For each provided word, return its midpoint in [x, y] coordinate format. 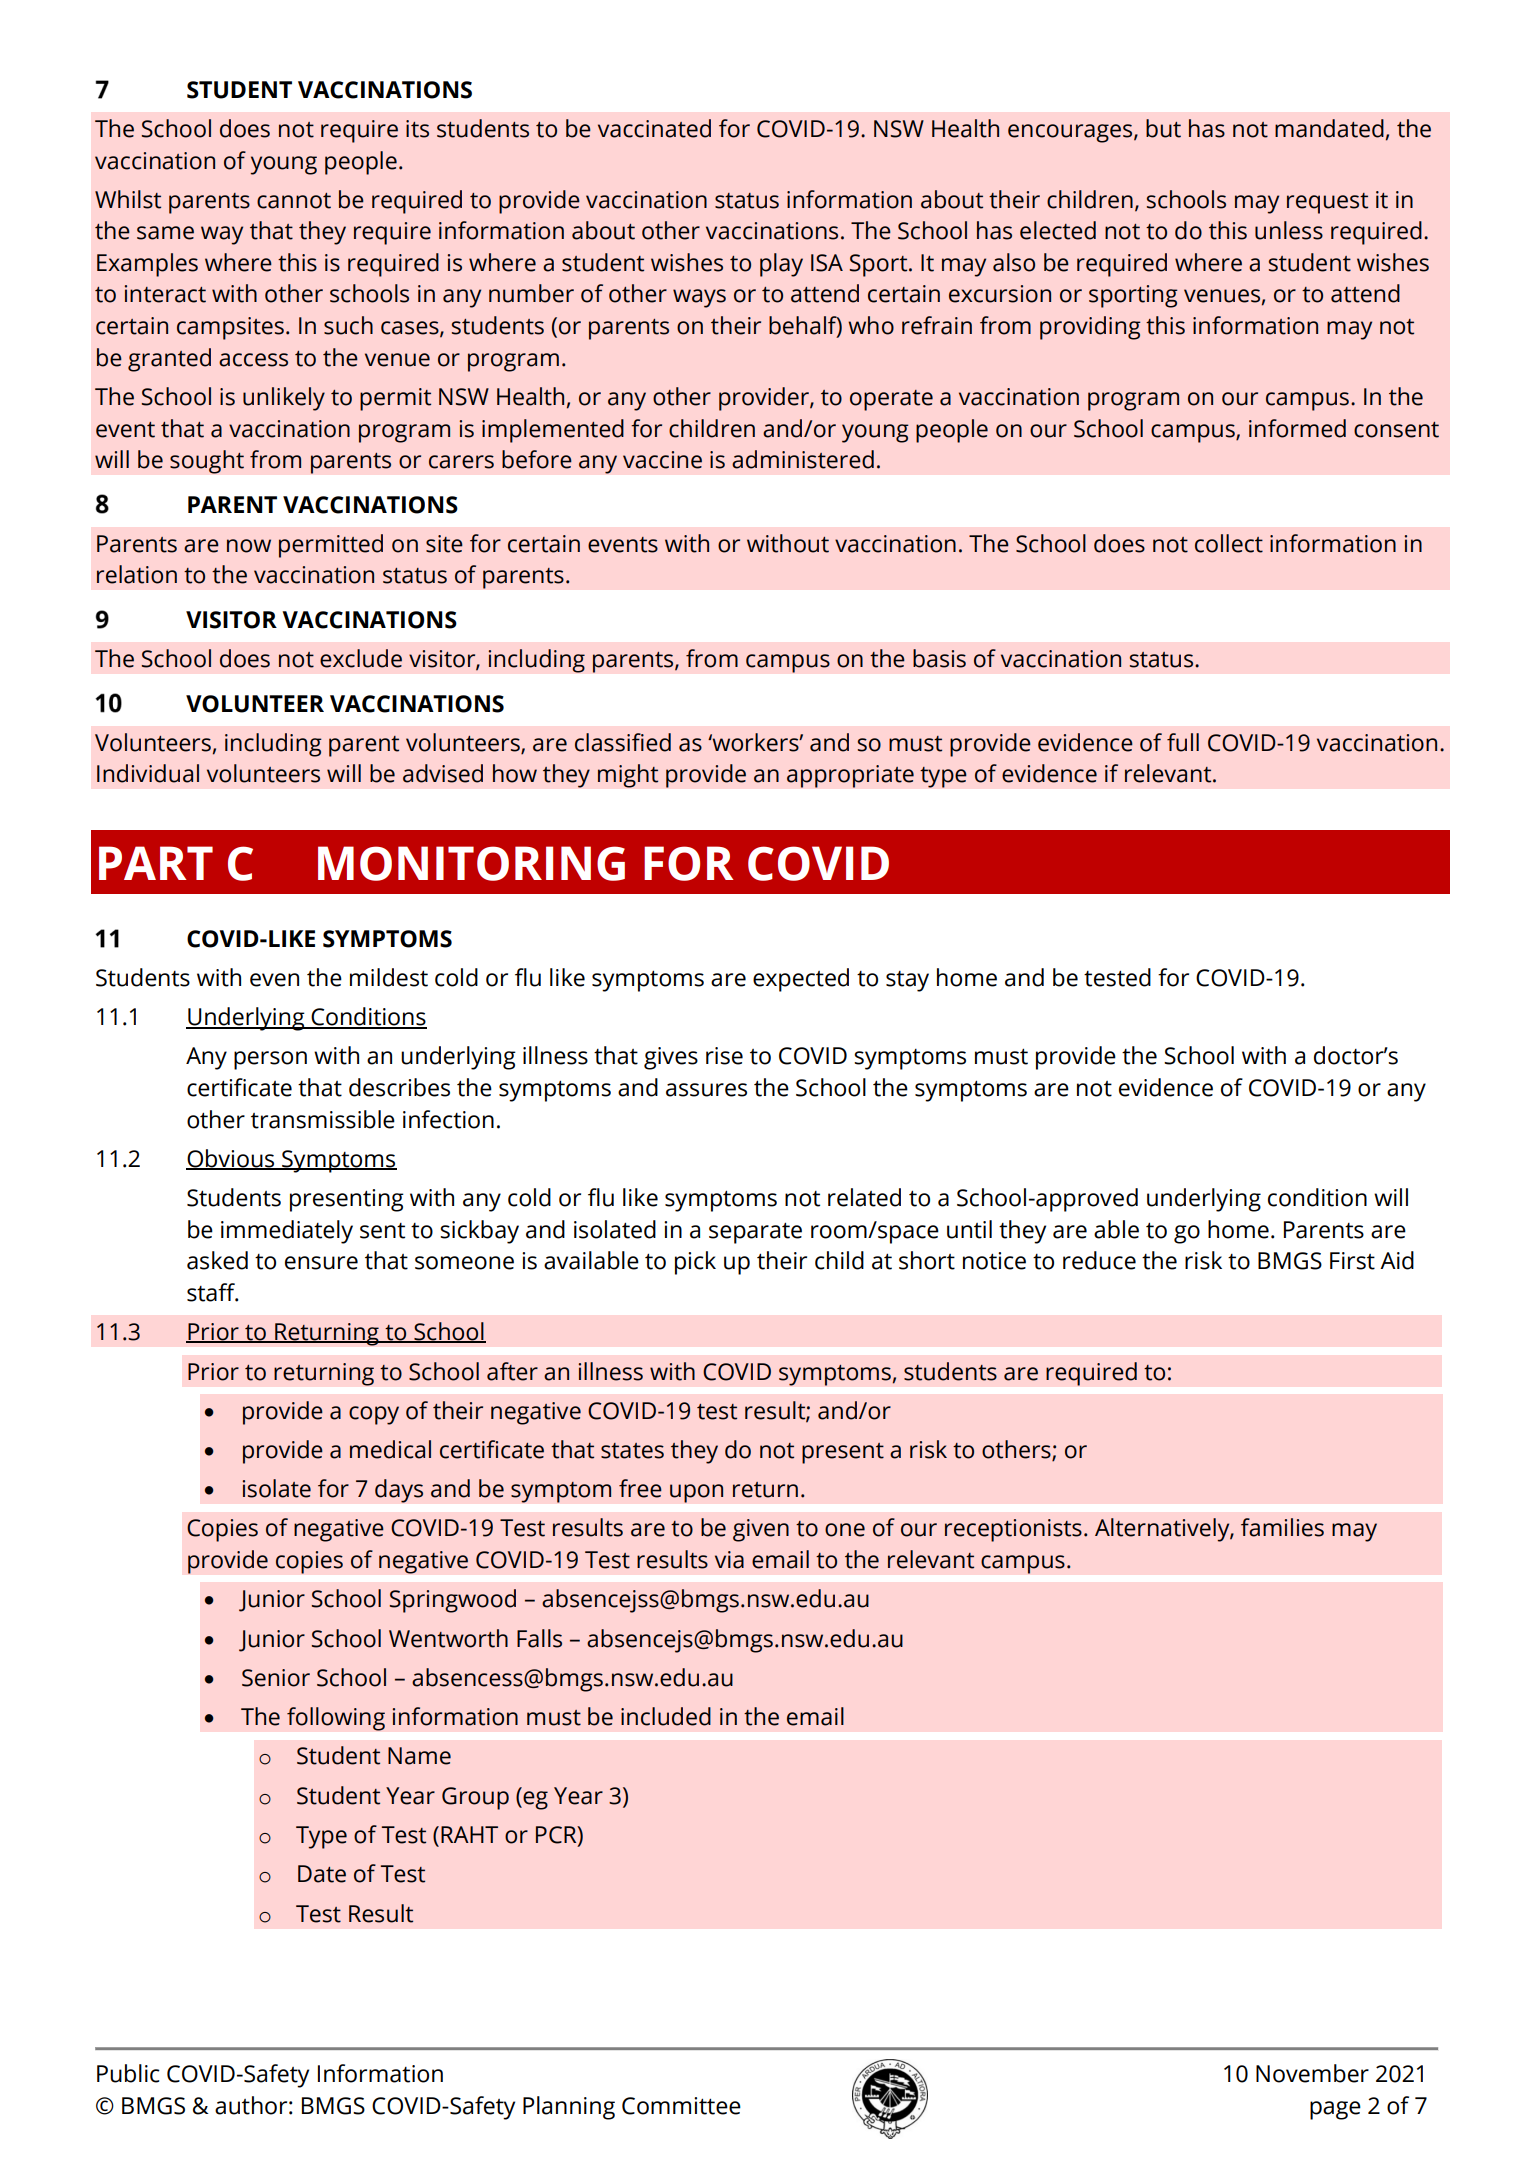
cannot [294, 201]
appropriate [850, 776]
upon [697, 1493]
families [1282, 1527]
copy [374, 1415]
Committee [681, 2106]
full [1183, 742]
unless [1289, 230]
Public [128, 2073]
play [781, 265]
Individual [148, 773]
